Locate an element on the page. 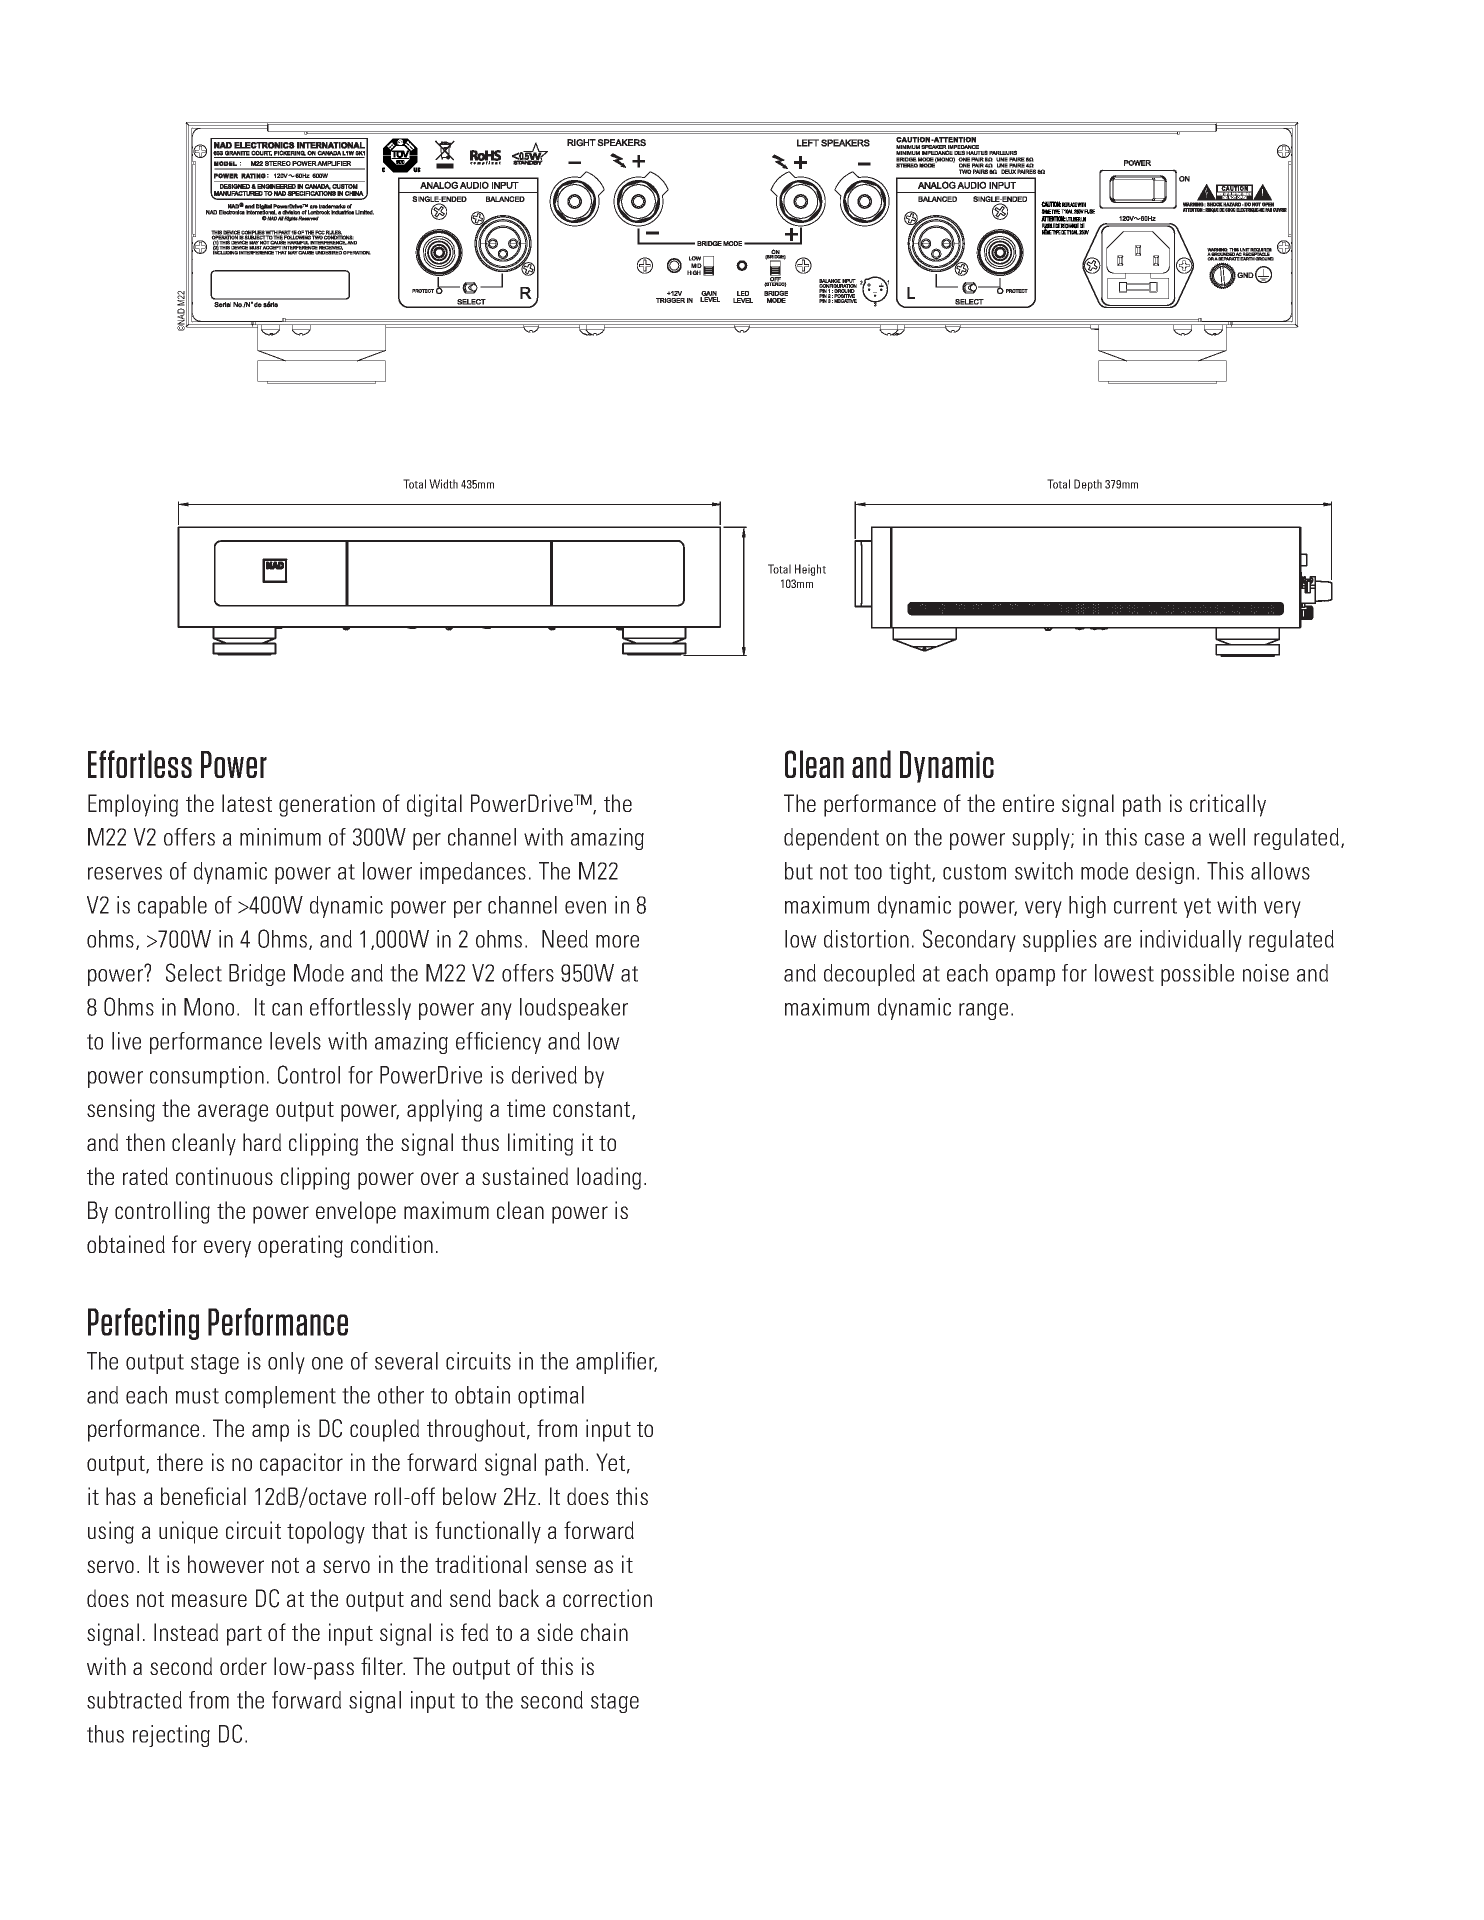 This image has width=1484, height=1920. range is located at coordinates (983, 1011).
